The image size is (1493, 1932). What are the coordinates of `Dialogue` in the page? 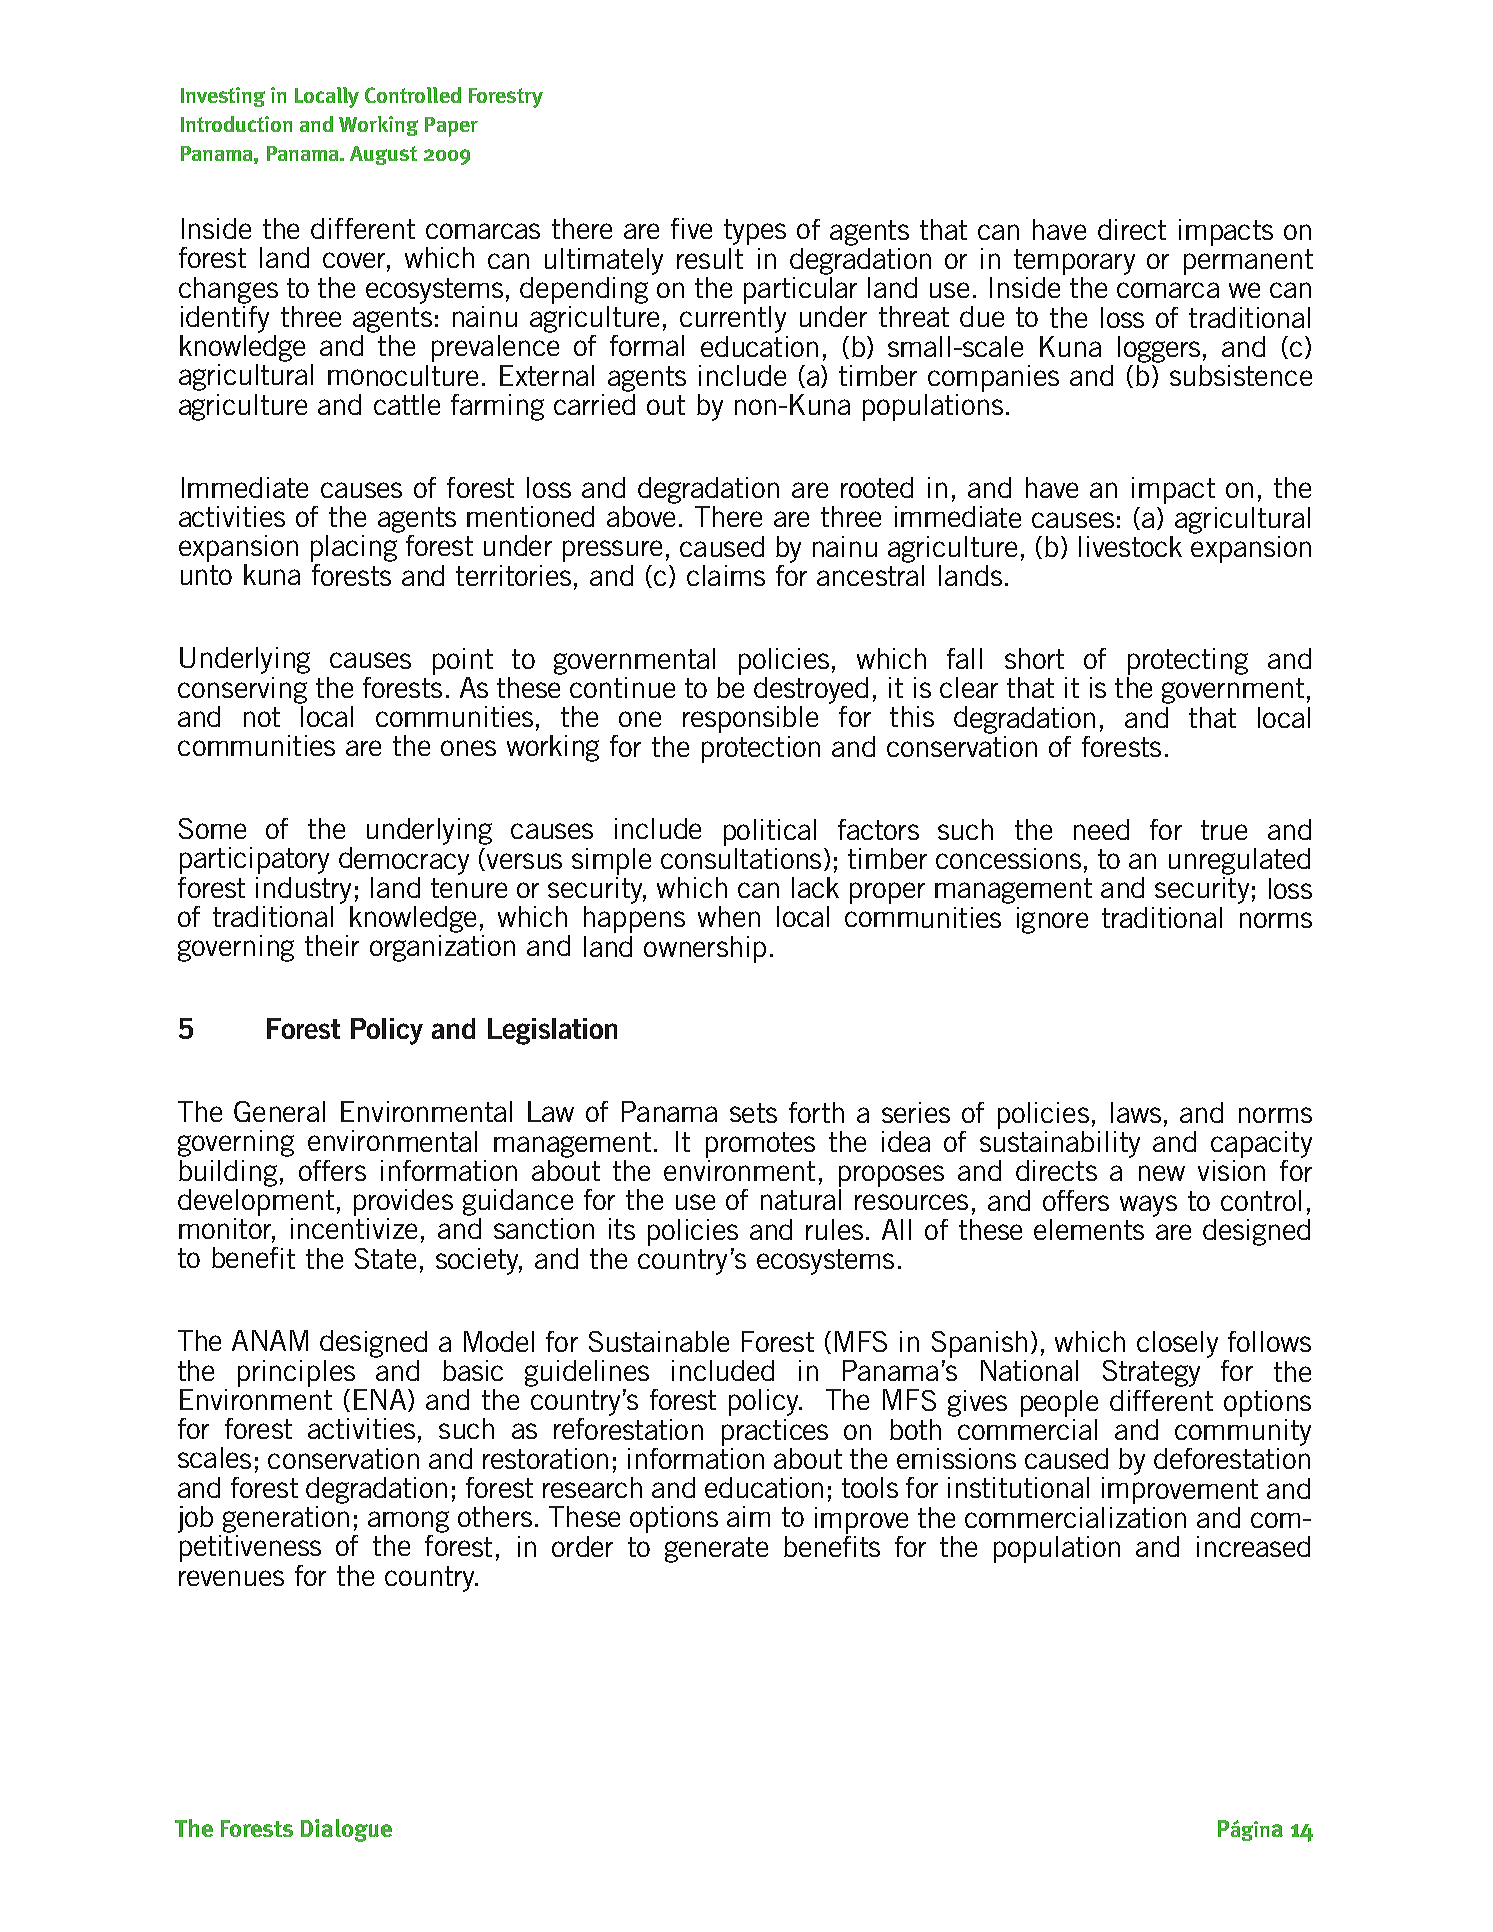 It's located at (346, 1830).
